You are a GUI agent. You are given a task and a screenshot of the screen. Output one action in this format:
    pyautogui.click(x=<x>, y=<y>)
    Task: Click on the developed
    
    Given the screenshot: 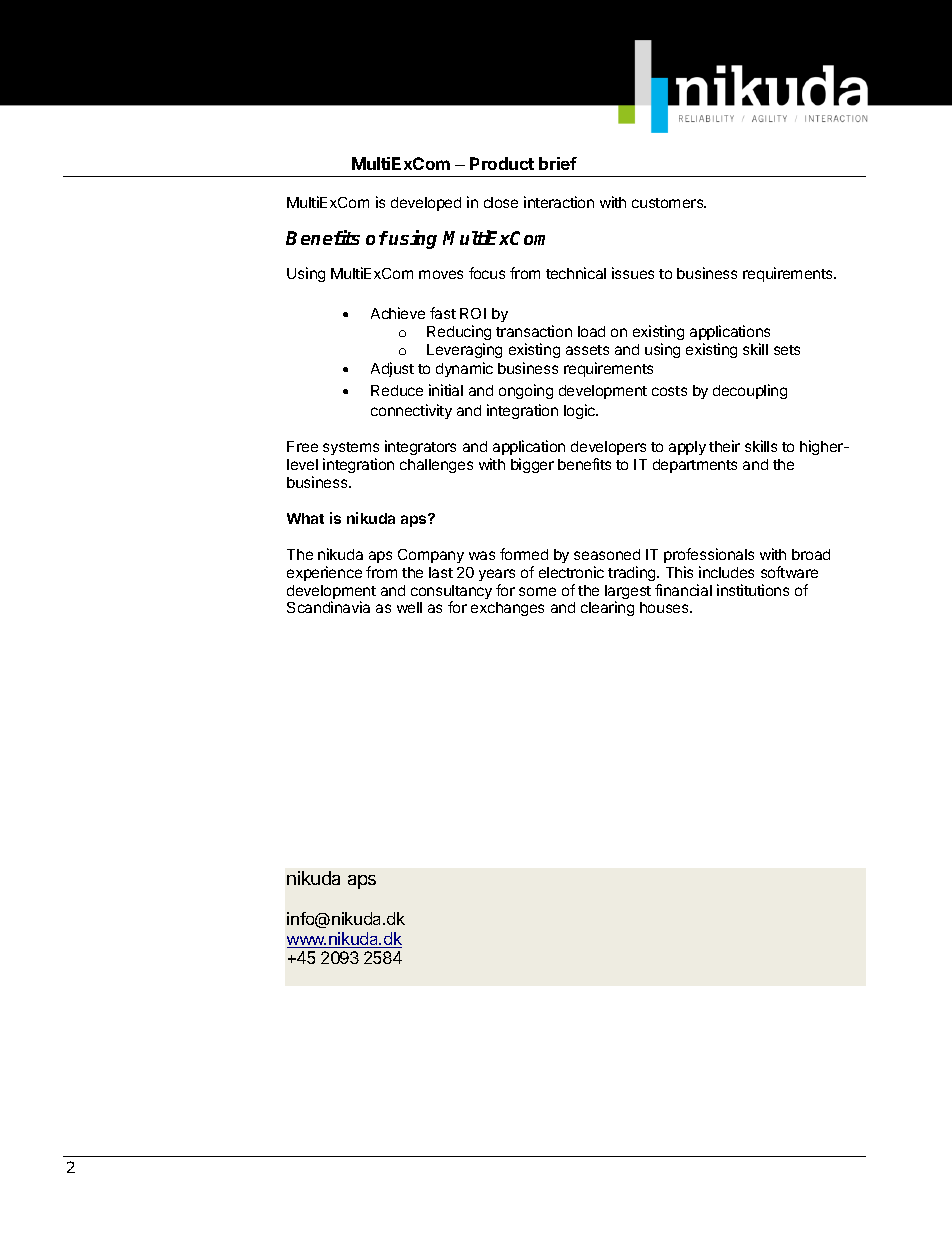 What is the action you would take?
    pyautogui.click(x=426, y=204)
